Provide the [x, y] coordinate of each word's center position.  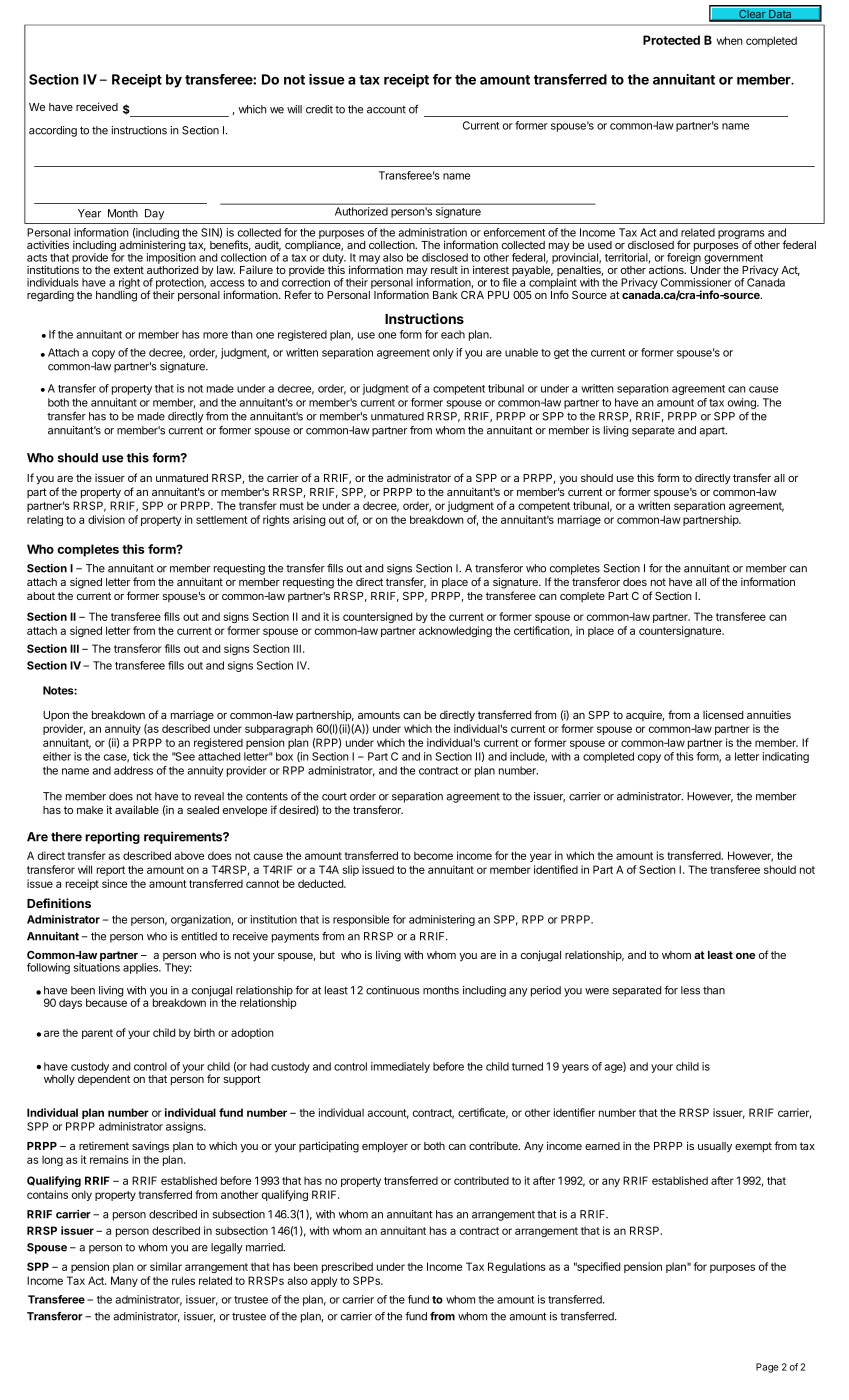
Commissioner [696, 282]
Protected [671, 40]
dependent [104, 1080]
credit [319, 109]
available [137, 809]
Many [124, 1281]
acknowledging [455, 631]
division [106, 519]
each [453, 334]
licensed [723, 714]
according [53, 131]
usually [715, 1147]
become [433, 855]
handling [116, 296]
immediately [400, 1067]
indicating [786, 757]
